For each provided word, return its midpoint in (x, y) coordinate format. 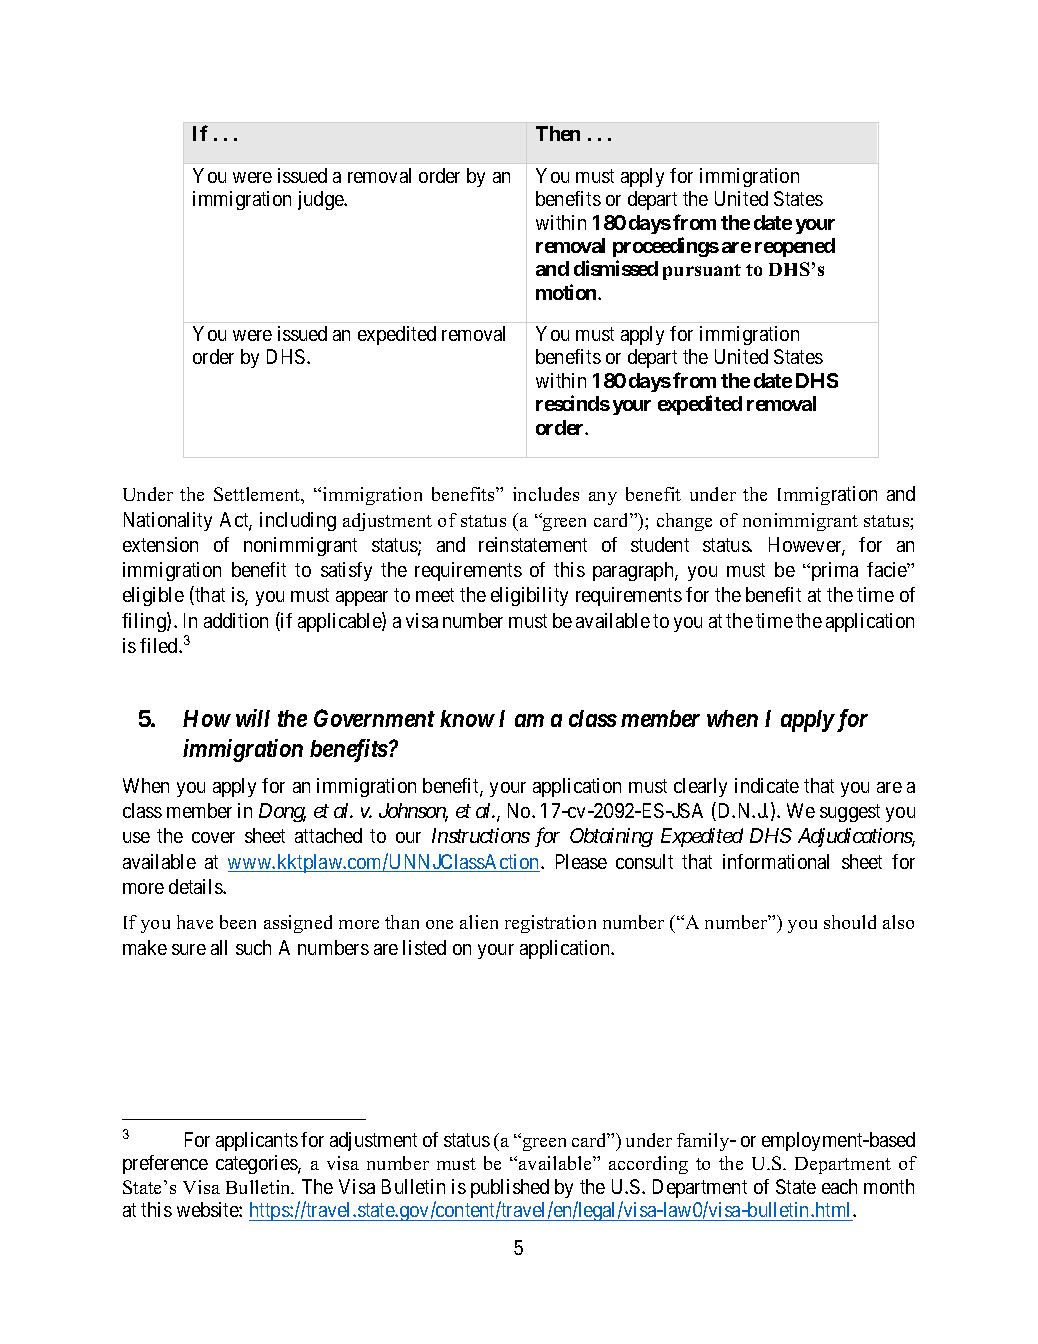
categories (257, 1164)
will (253, 718)
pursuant (702, 272)
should (850, 922)
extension (160, 544)
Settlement (258, 495)
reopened (795, 247)
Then (558, 133)
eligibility (529, 596)
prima (833, 571)
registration (550, 924)
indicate (767, 785)
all (219, 947)
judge (321, 200)
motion (567, 292)
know (467, 718)
